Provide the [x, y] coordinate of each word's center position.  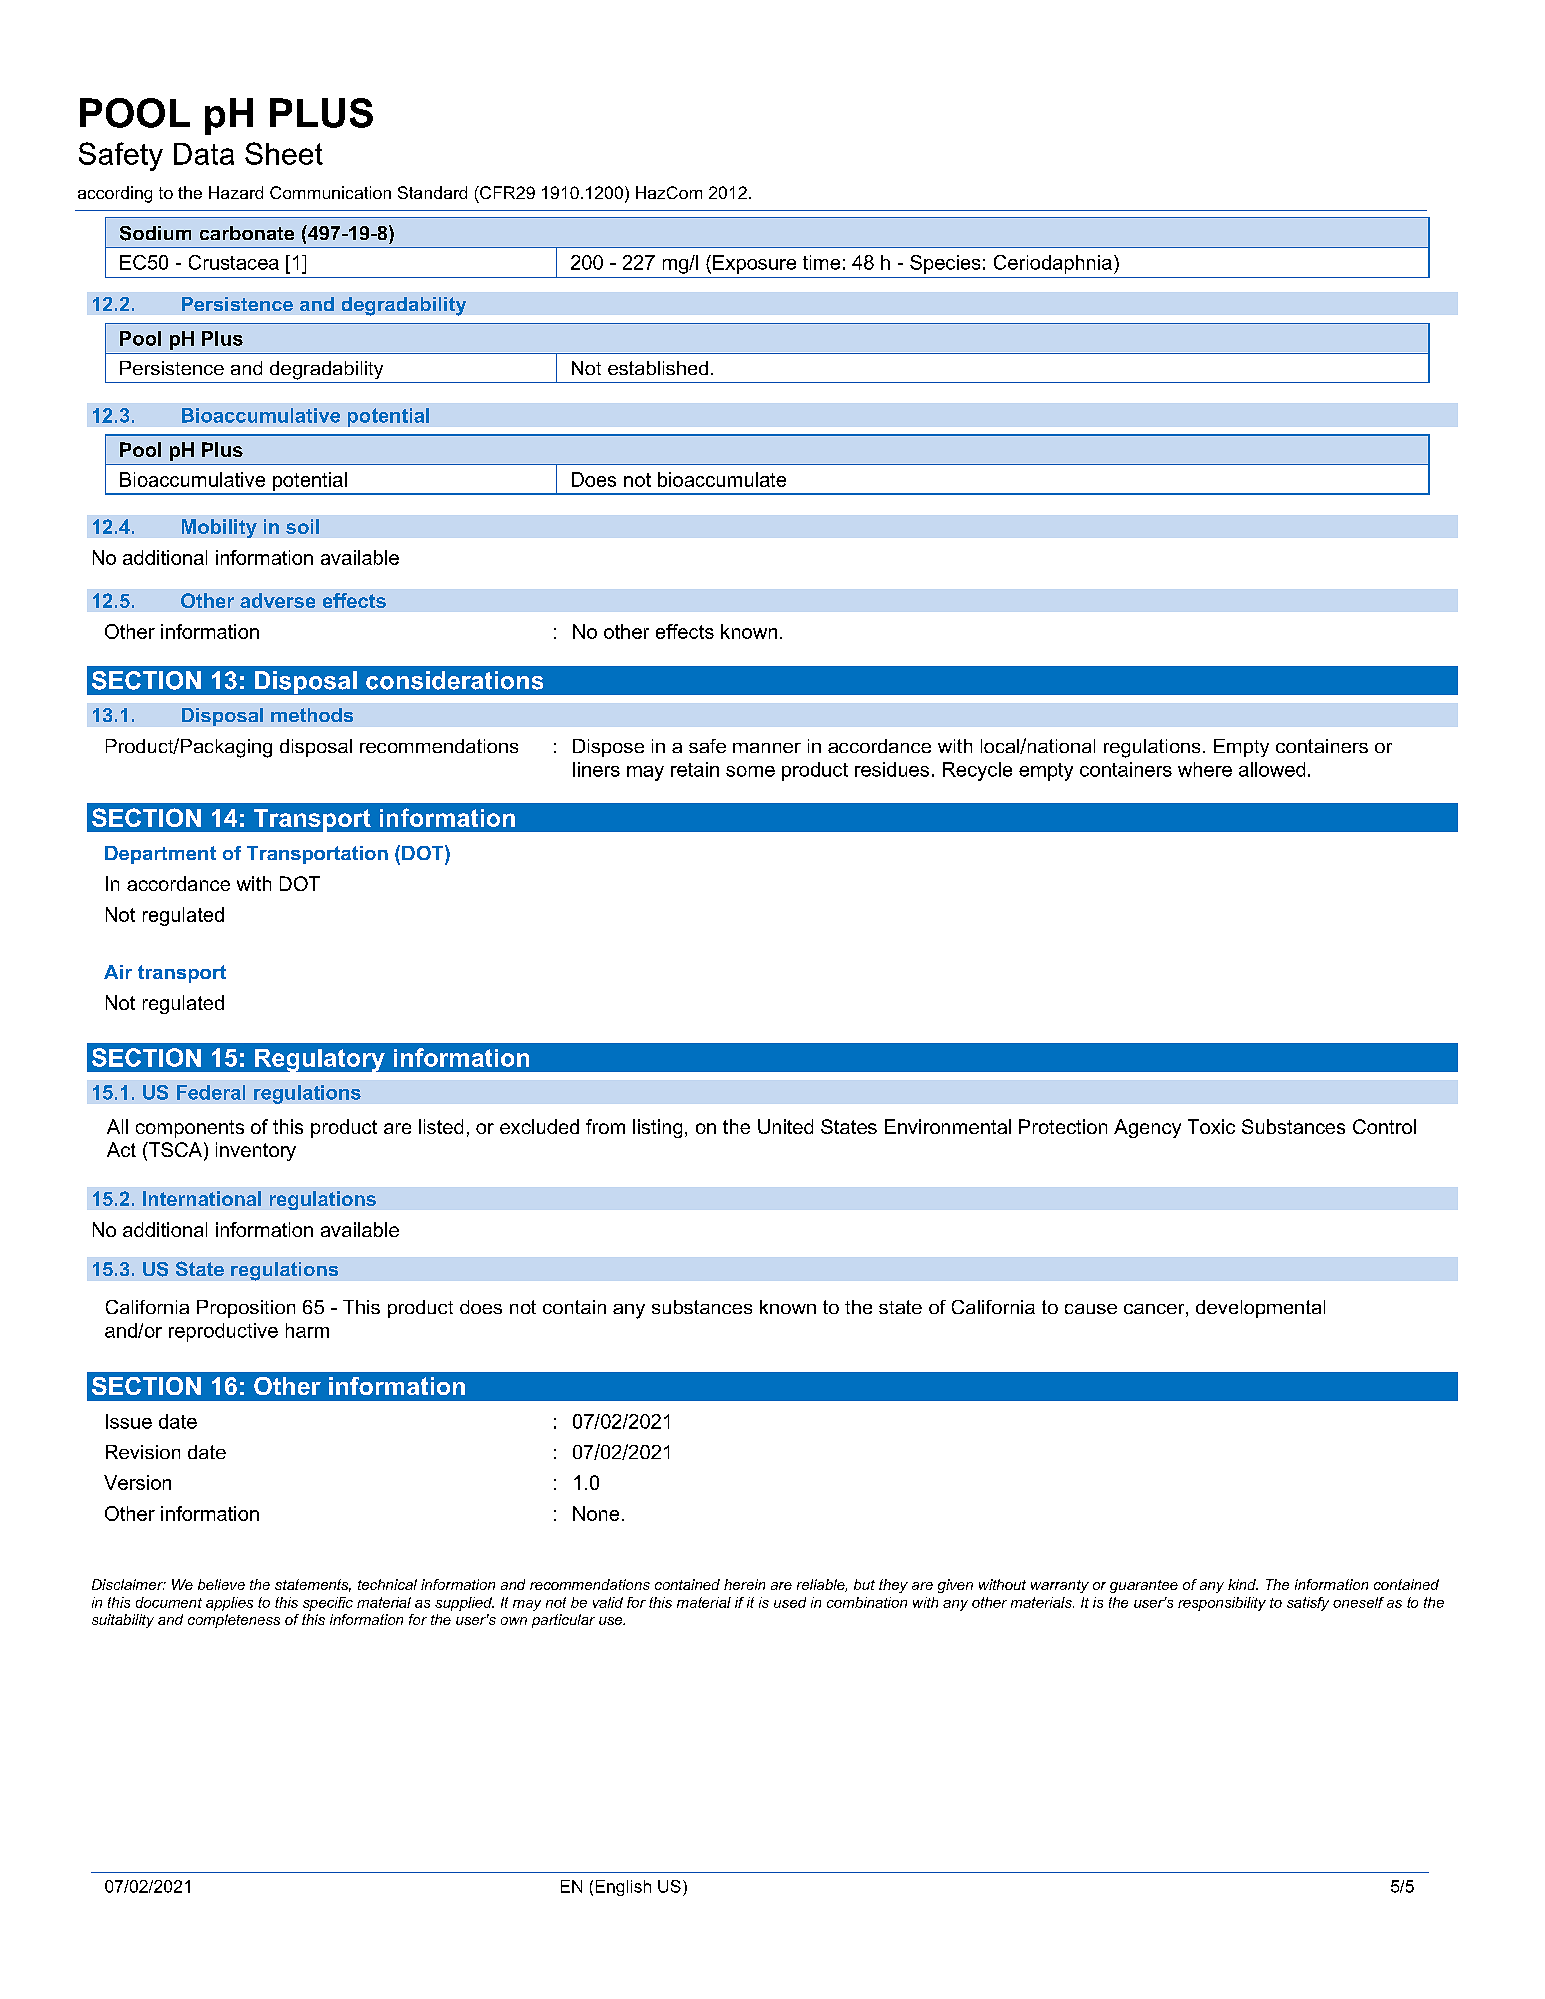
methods [312, 715]
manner [767, 748]
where [1205, 769]
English [623, 1888]
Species [945, 264]
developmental [1260, 1309]
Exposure [754, 264]
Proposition [246, 1309]
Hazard [236, 192]
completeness [234, 1621]
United [785, 1126]
